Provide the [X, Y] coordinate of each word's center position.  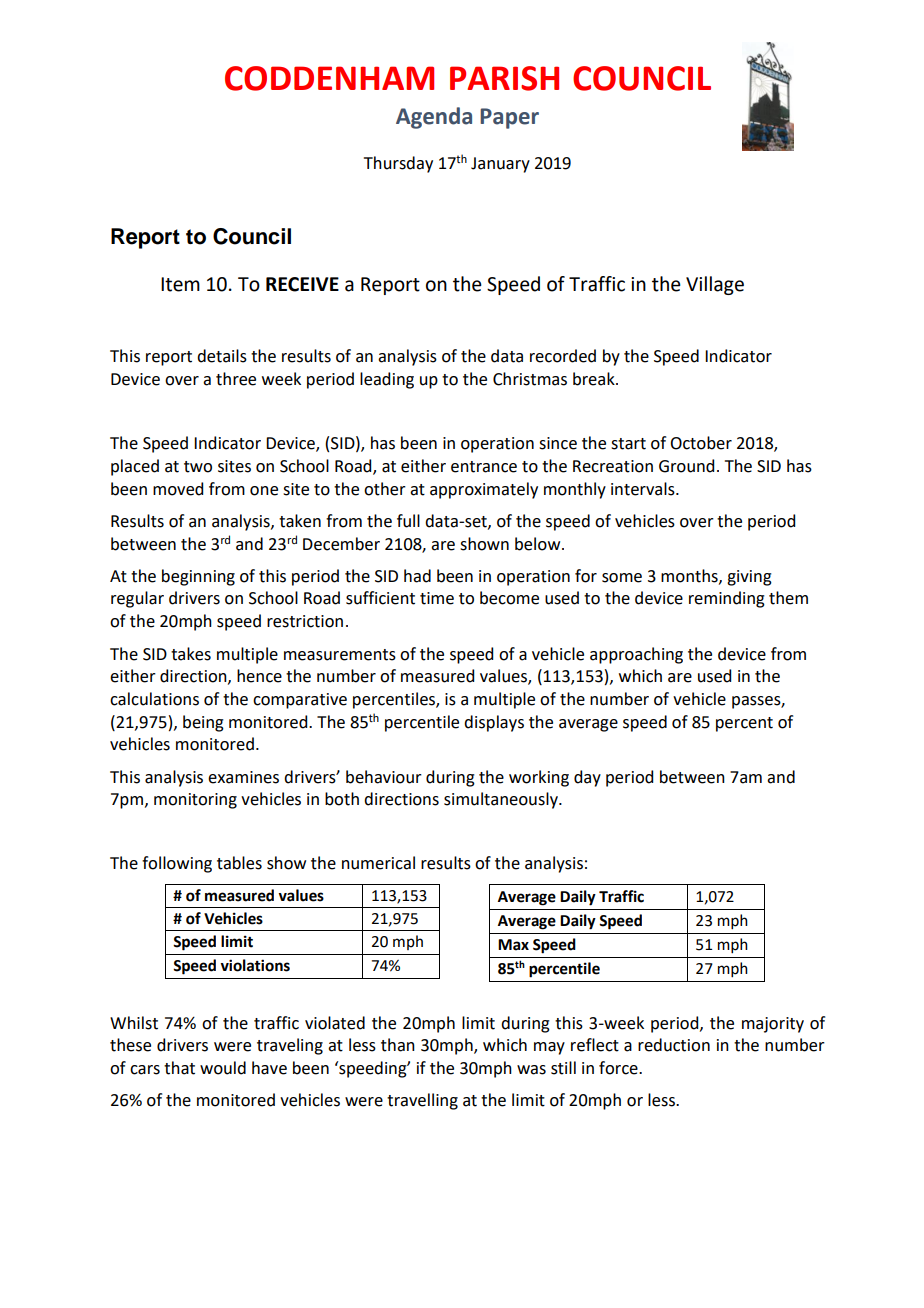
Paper [509, 118]
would [223, 1068]
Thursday [398, 164]
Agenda [434, 118]
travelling [422, 1101]
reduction [674, 1045]
